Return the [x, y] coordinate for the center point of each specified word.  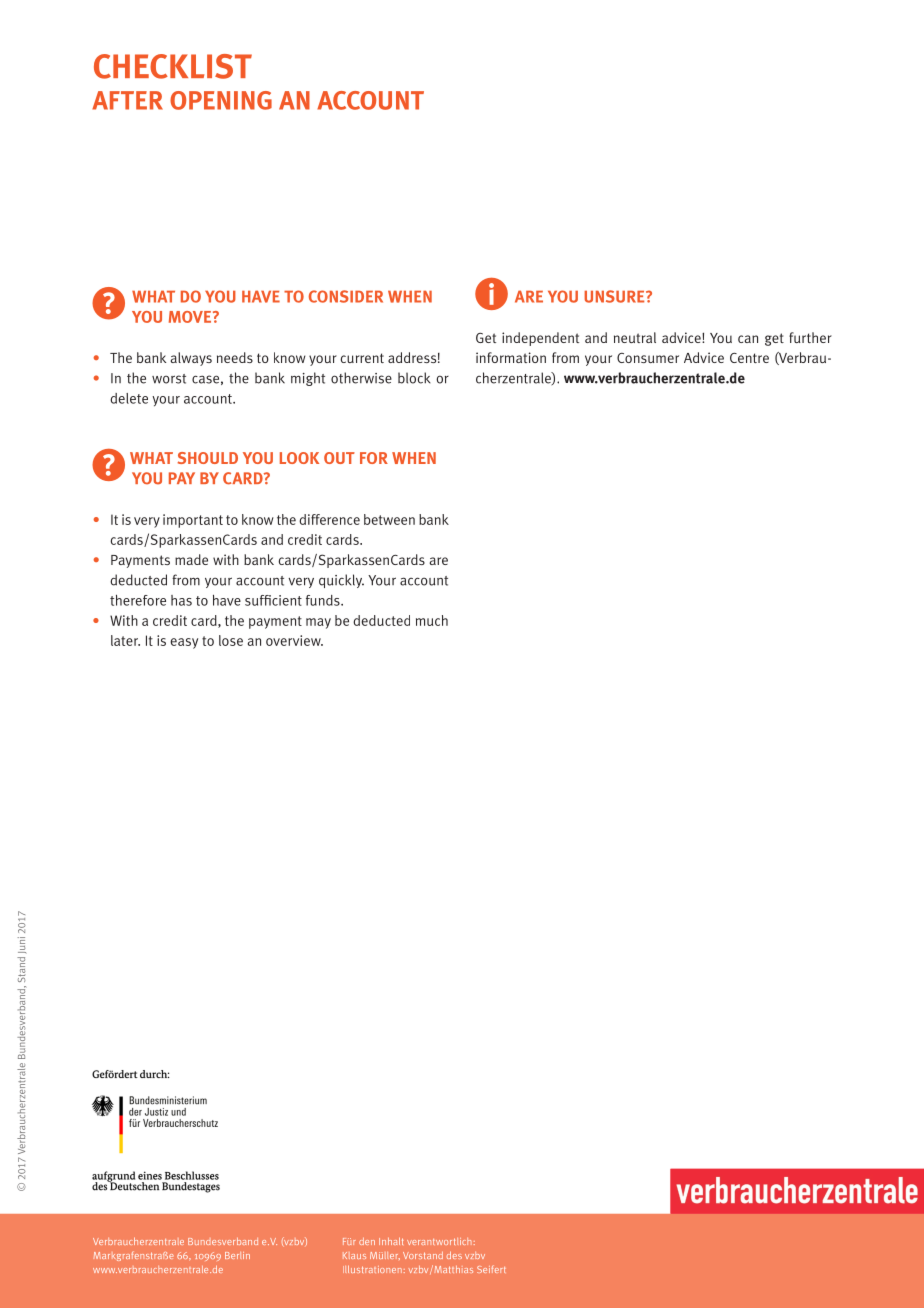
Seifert [491, 1269]
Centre [749, 358]
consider [346, 296]
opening [221, 100]
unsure [615, 296]
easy [184, 643]
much [432, 620]
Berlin [237, 1255]
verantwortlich [439, 1241]
